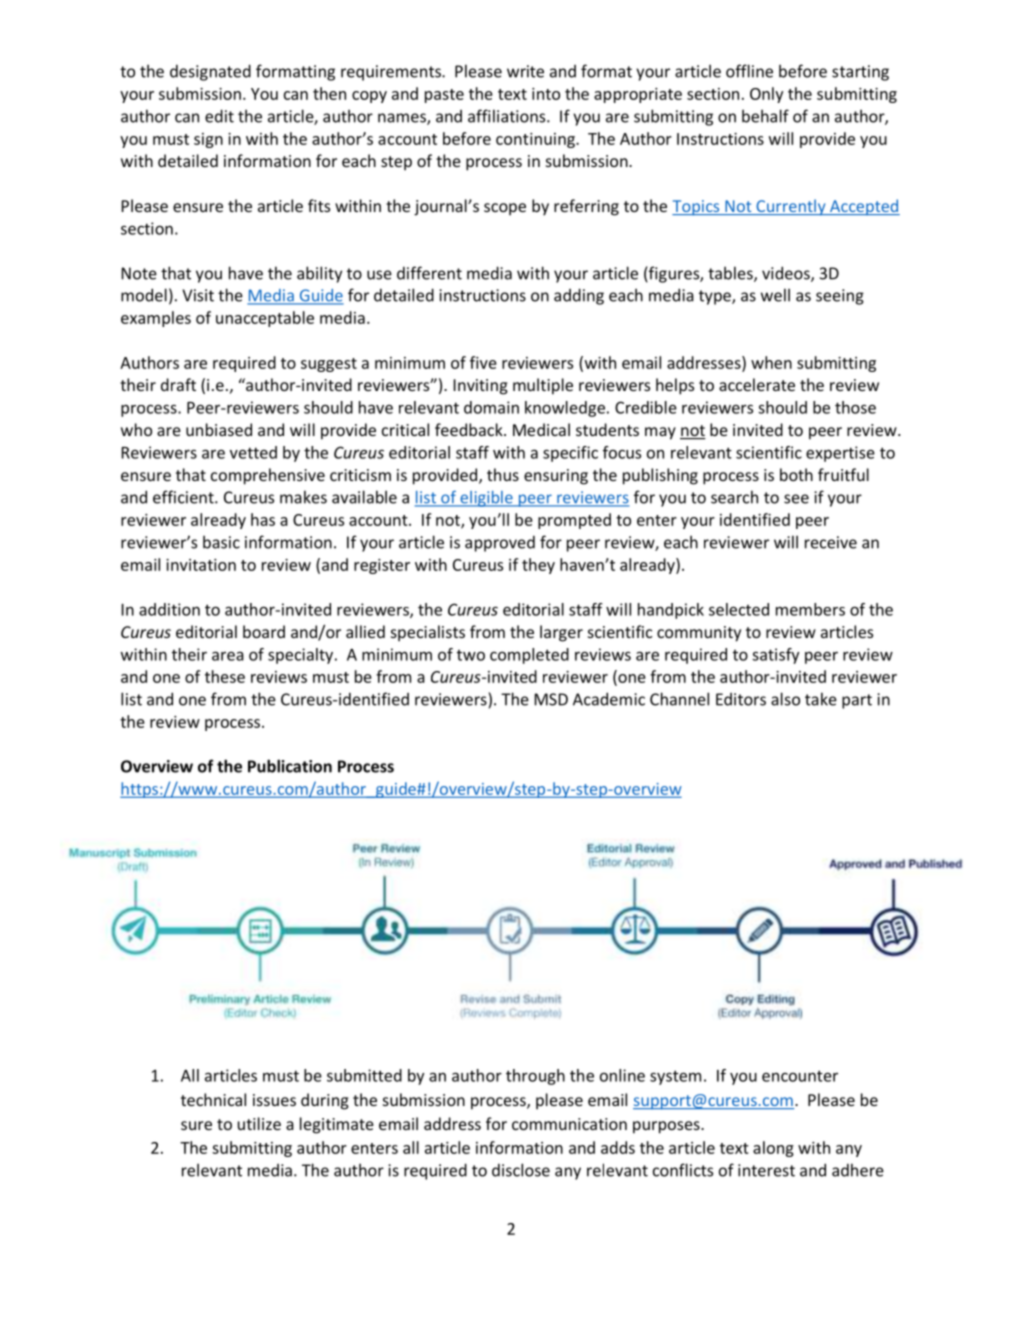  Describe the element at coordinates (521, 1170) in the document. I see `disclose` at that location.
